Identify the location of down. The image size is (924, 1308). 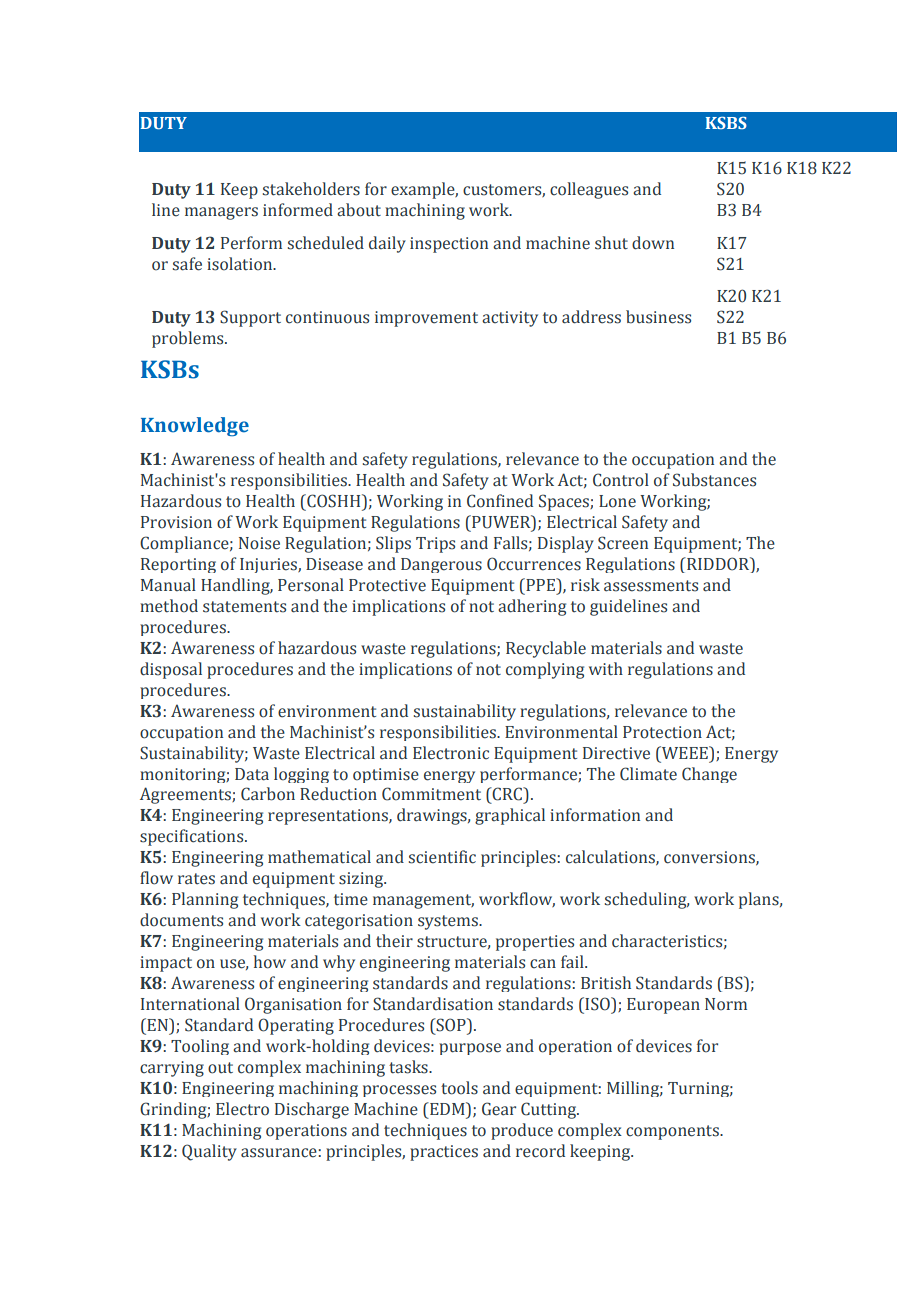
(653, 243).
